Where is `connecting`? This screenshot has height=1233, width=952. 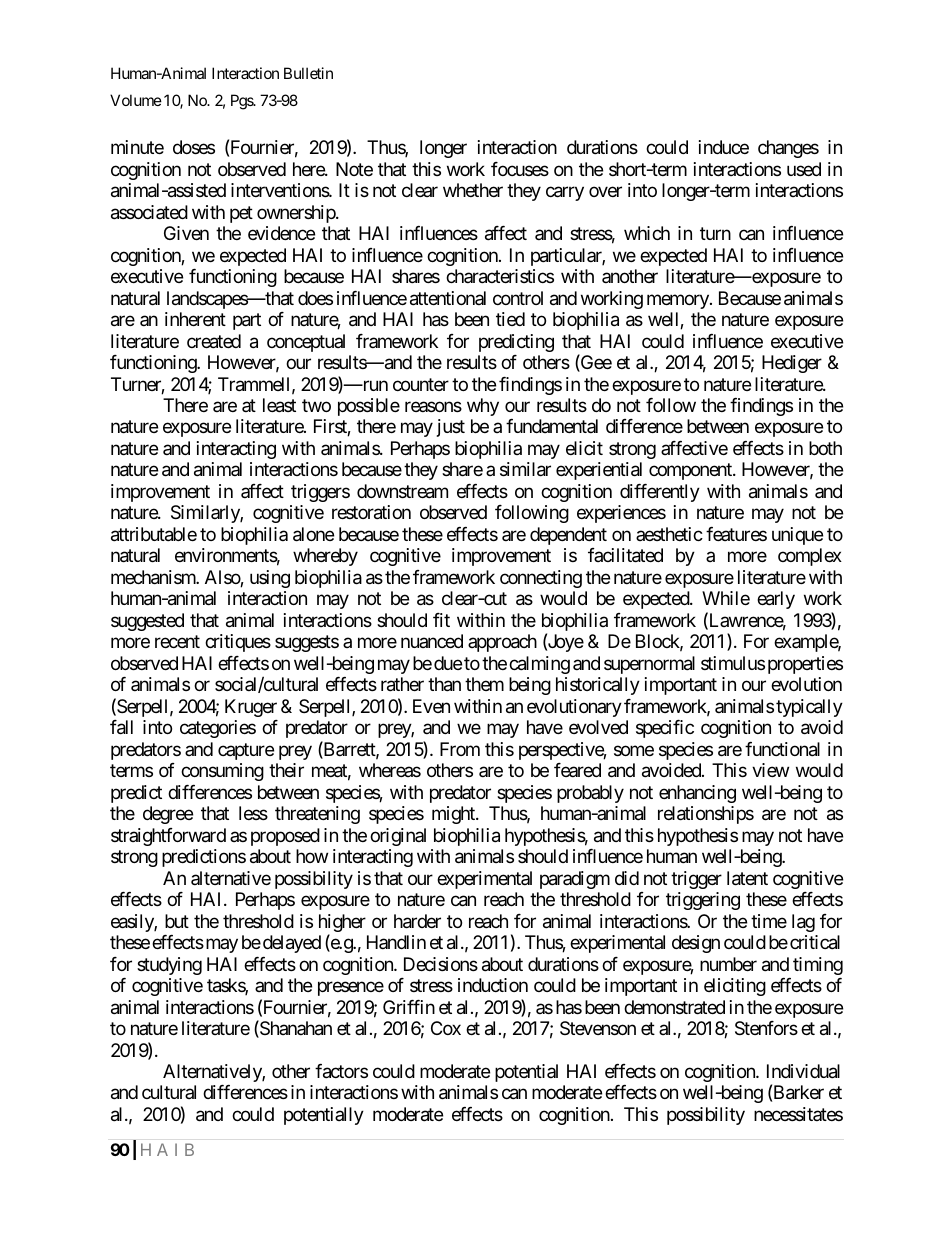
connecting is located at coordinates (541, 579).
